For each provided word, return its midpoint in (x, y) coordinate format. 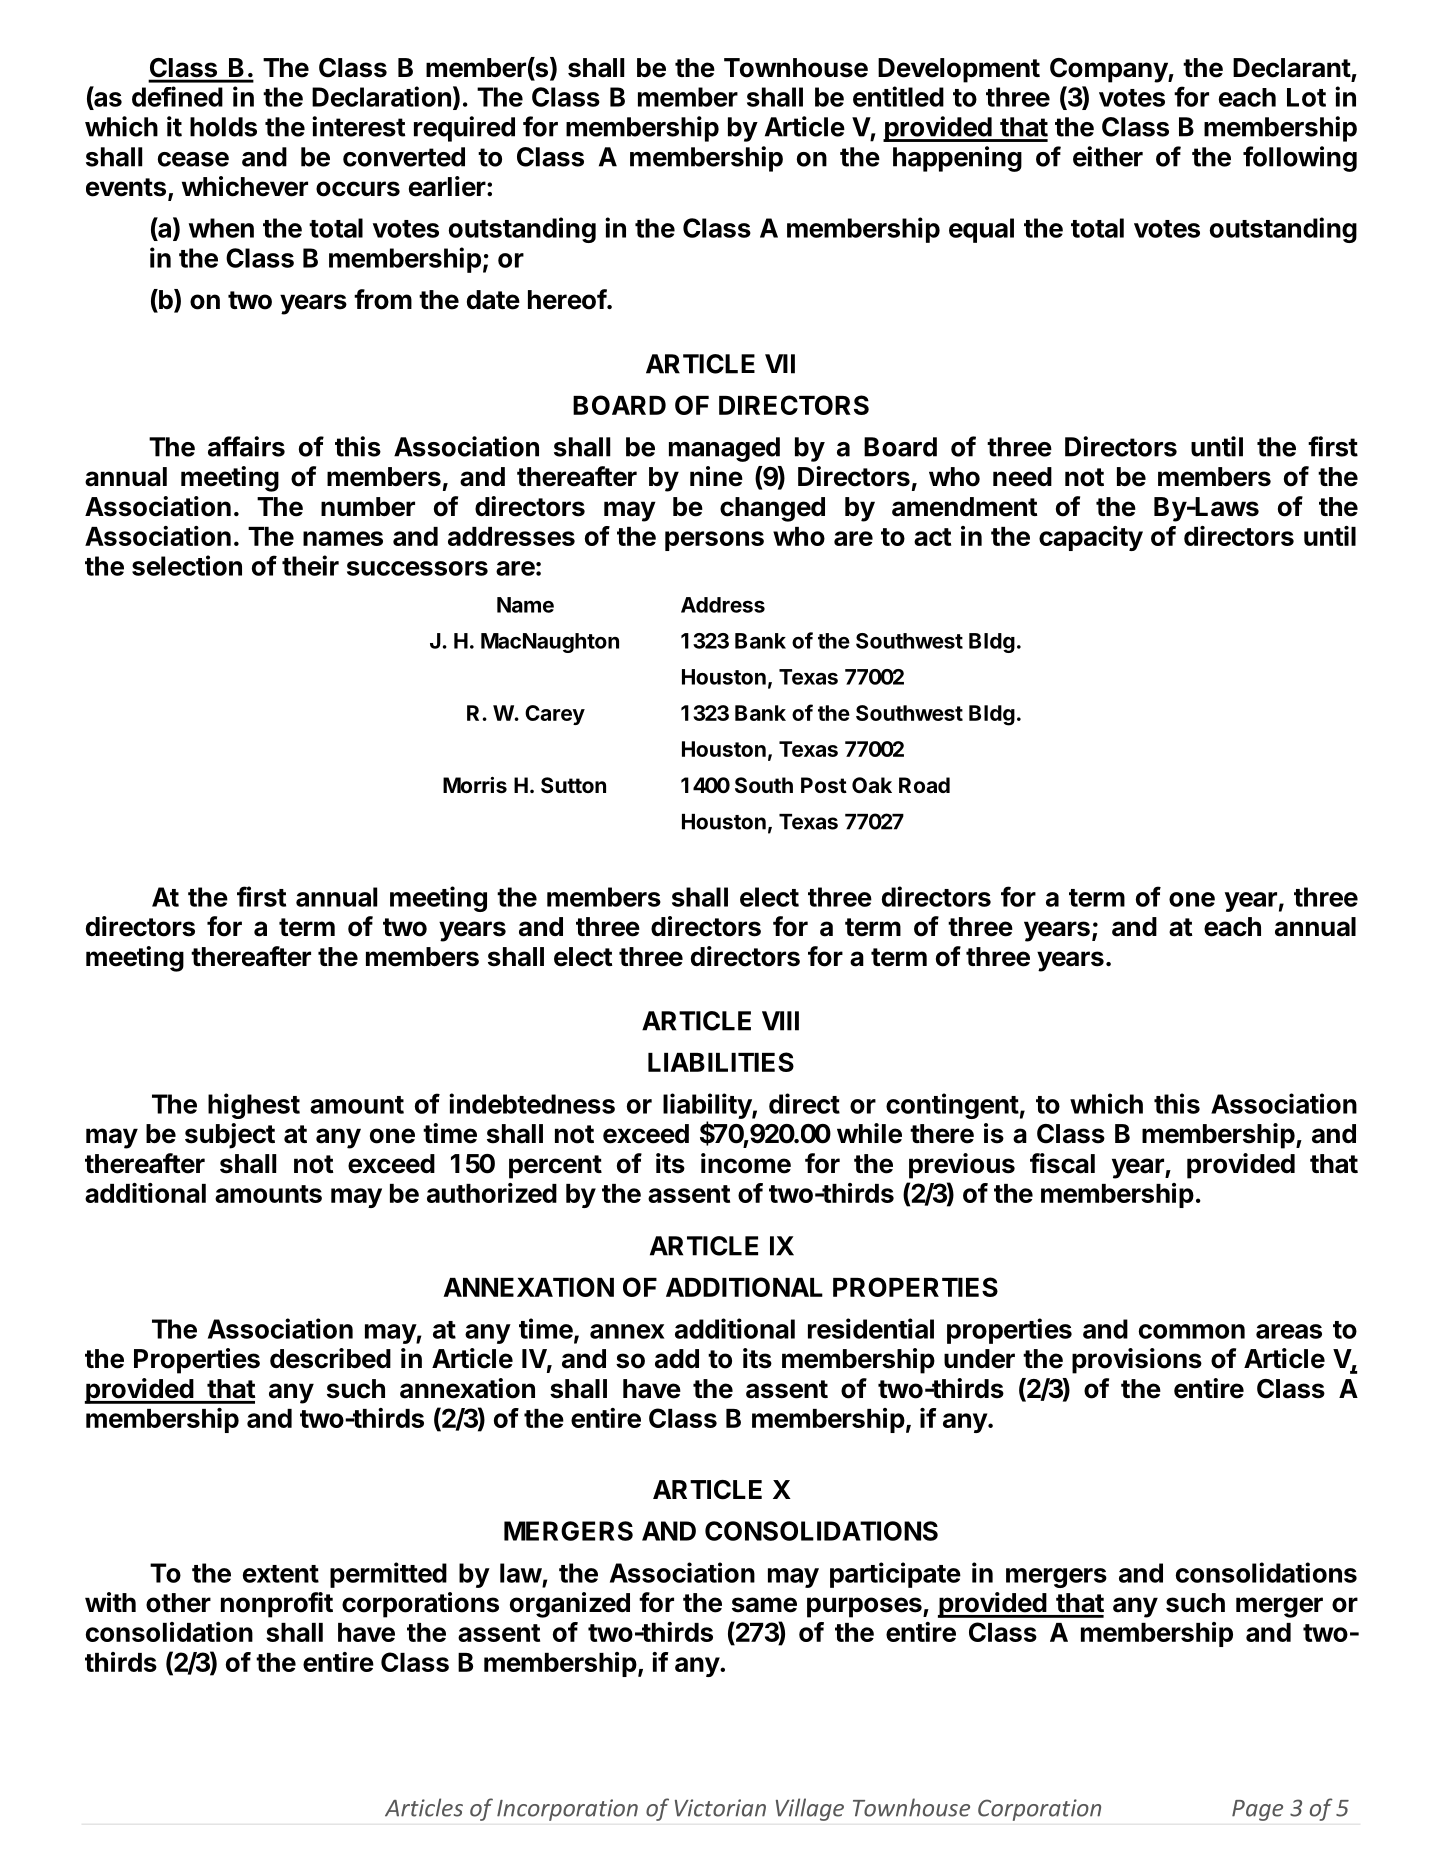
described (330, 1358)
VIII (780, 1021)
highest (254, 1106)
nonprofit (277, 1605)
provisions (1137, 1361)
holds (223, 127)
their (310, 565)
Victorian (720, 1808)
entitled (898, 96)
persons (714, 541)
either (1108, 156)
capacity (1091, 538)
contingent (952, 1106)
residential (871, 1328)
